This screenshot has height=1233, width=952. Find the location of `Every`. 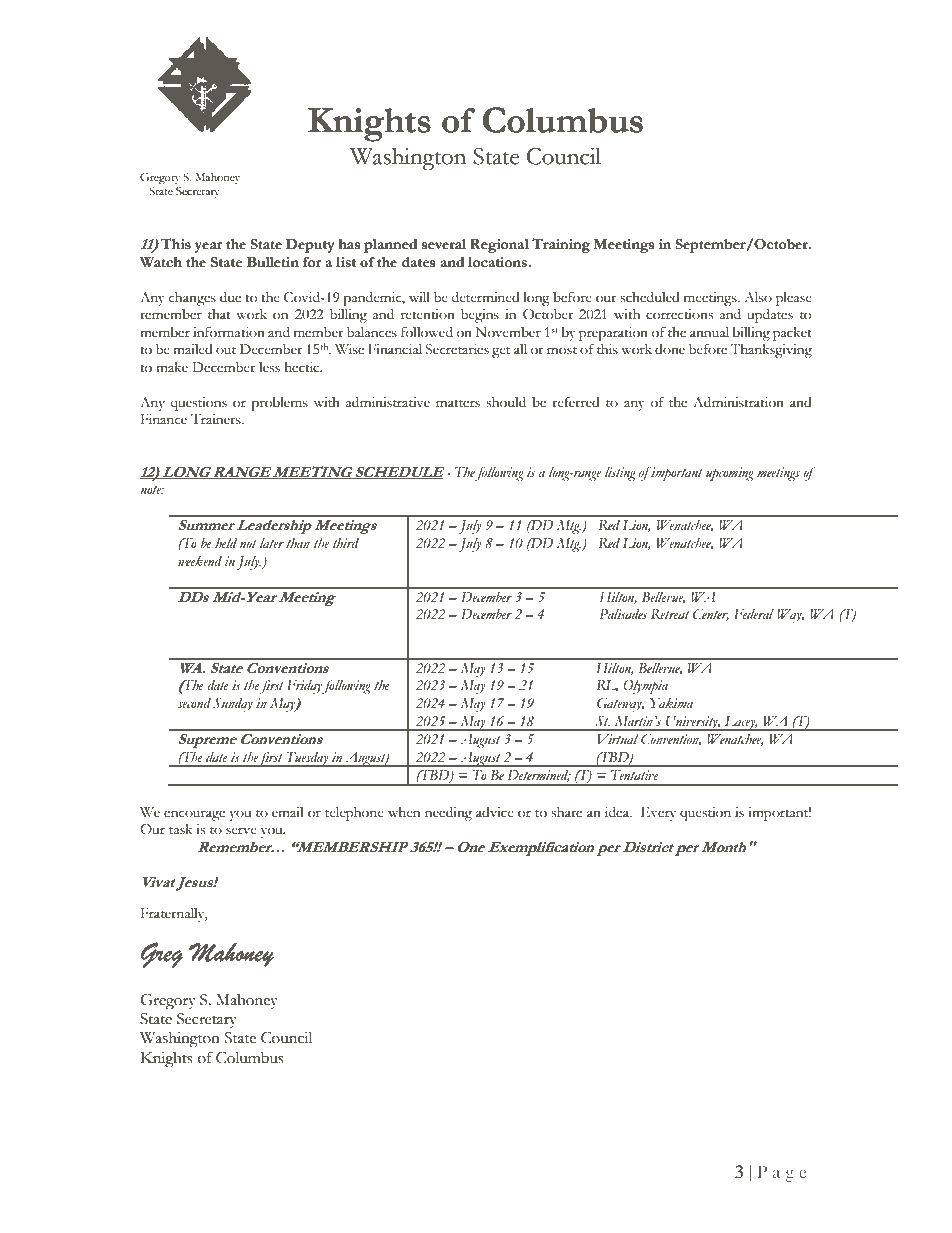

Every is located at coordinates (658, 814).
